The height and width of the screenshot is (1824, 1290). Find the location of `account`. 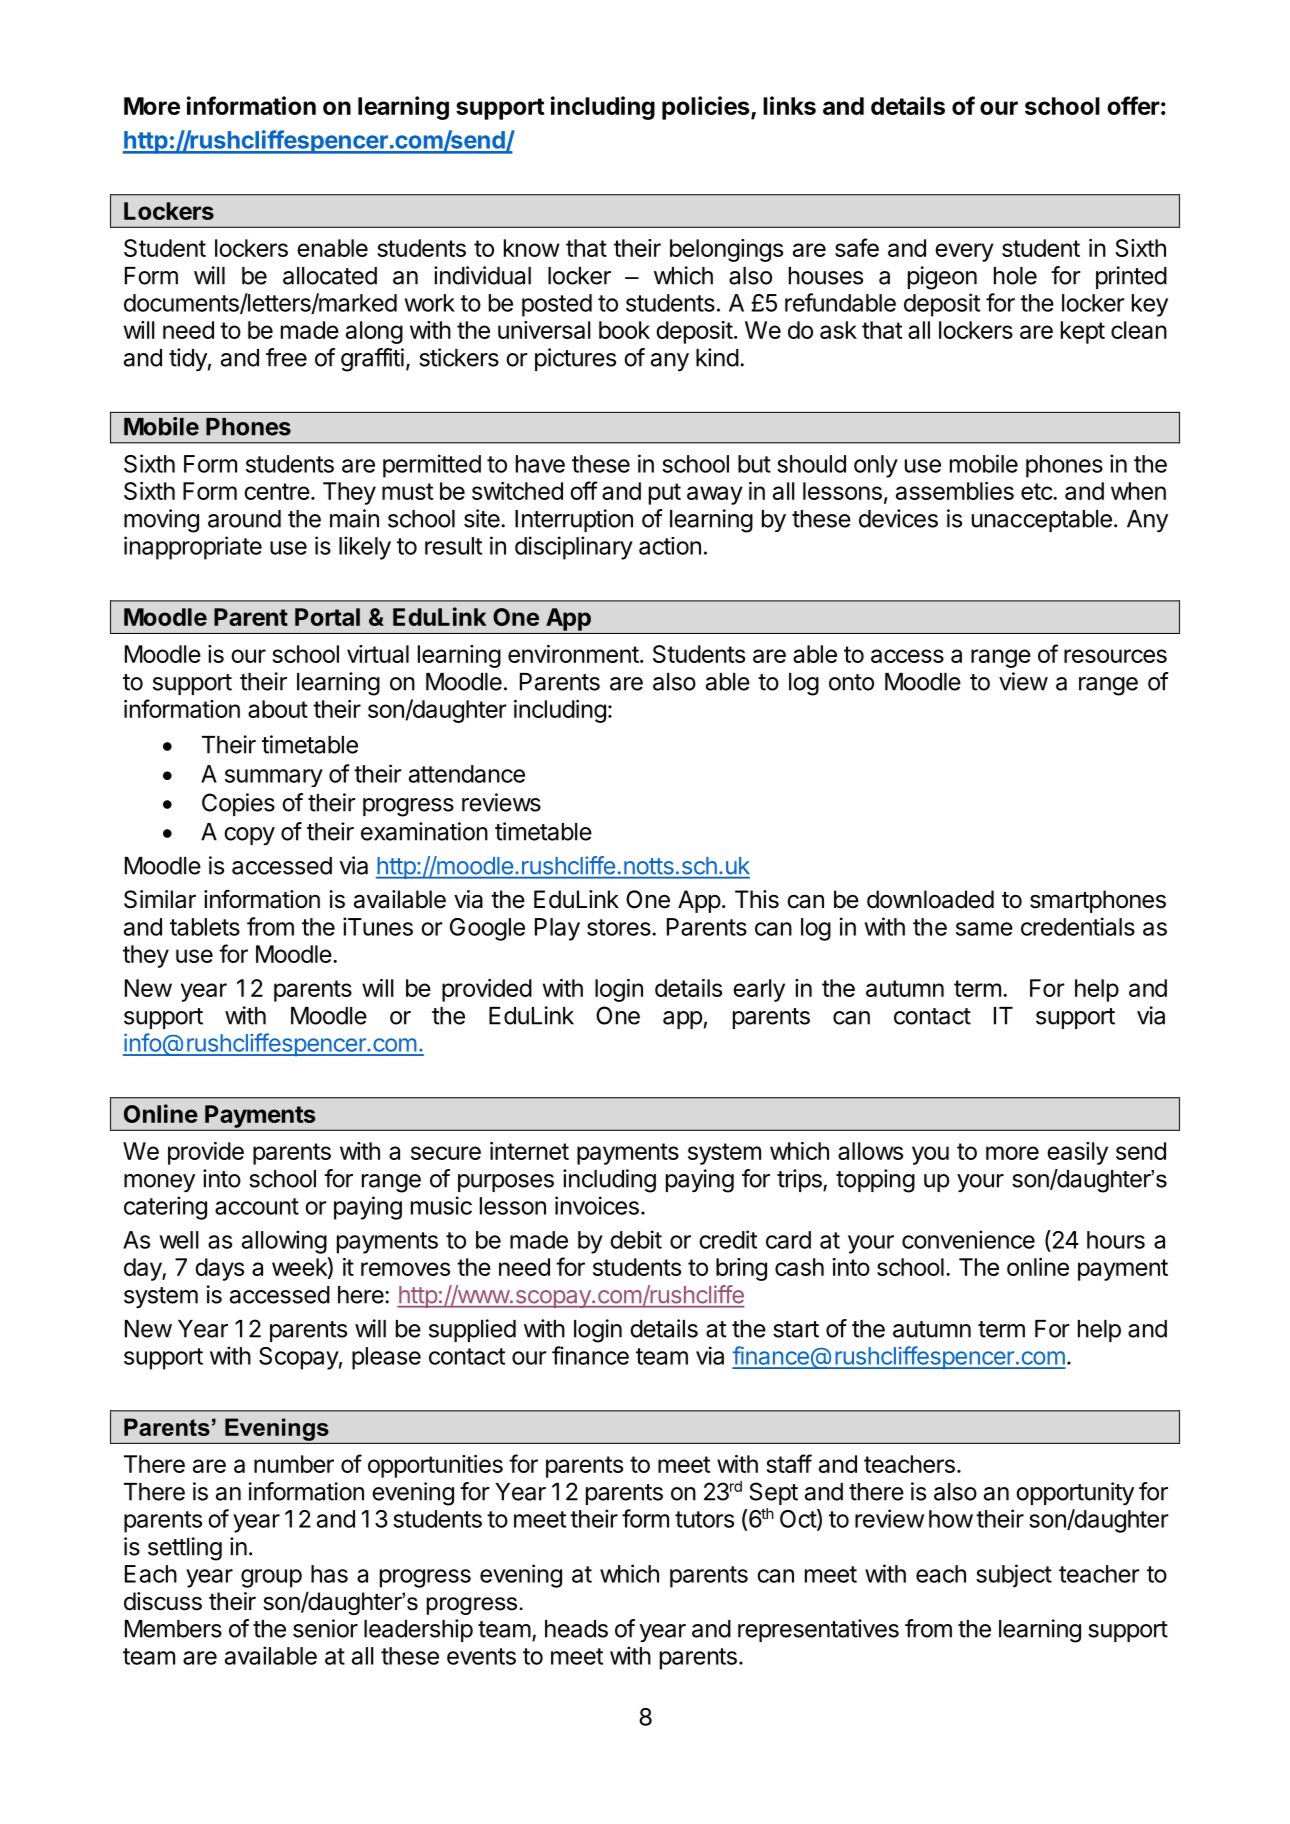

account is located at coordinates (257, 1206).
